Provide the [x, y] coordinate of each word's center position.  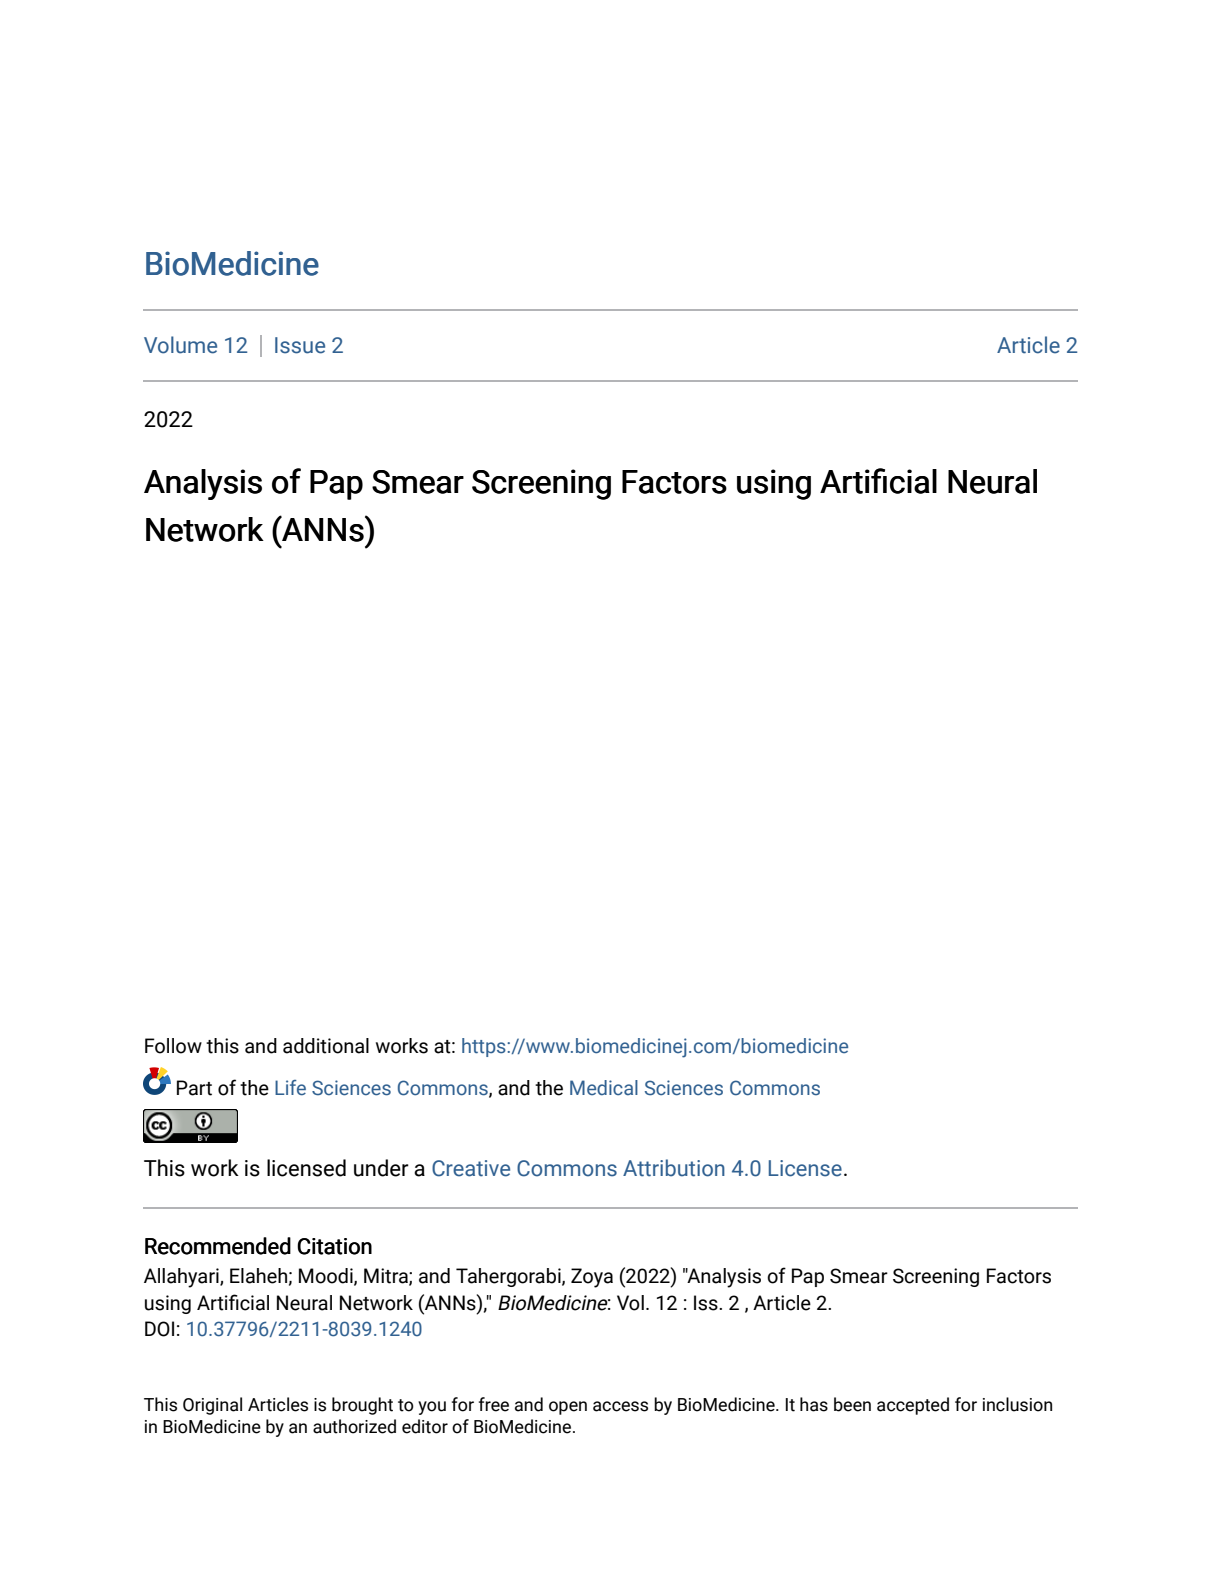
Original [212, 1406]
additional [326, 1046]
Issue [300, 345]
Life [290, 1088]
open [568, 1408]
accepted [913, 1406]
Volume [180, 345]
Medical [604, 1088]
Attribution [674, 1168]
